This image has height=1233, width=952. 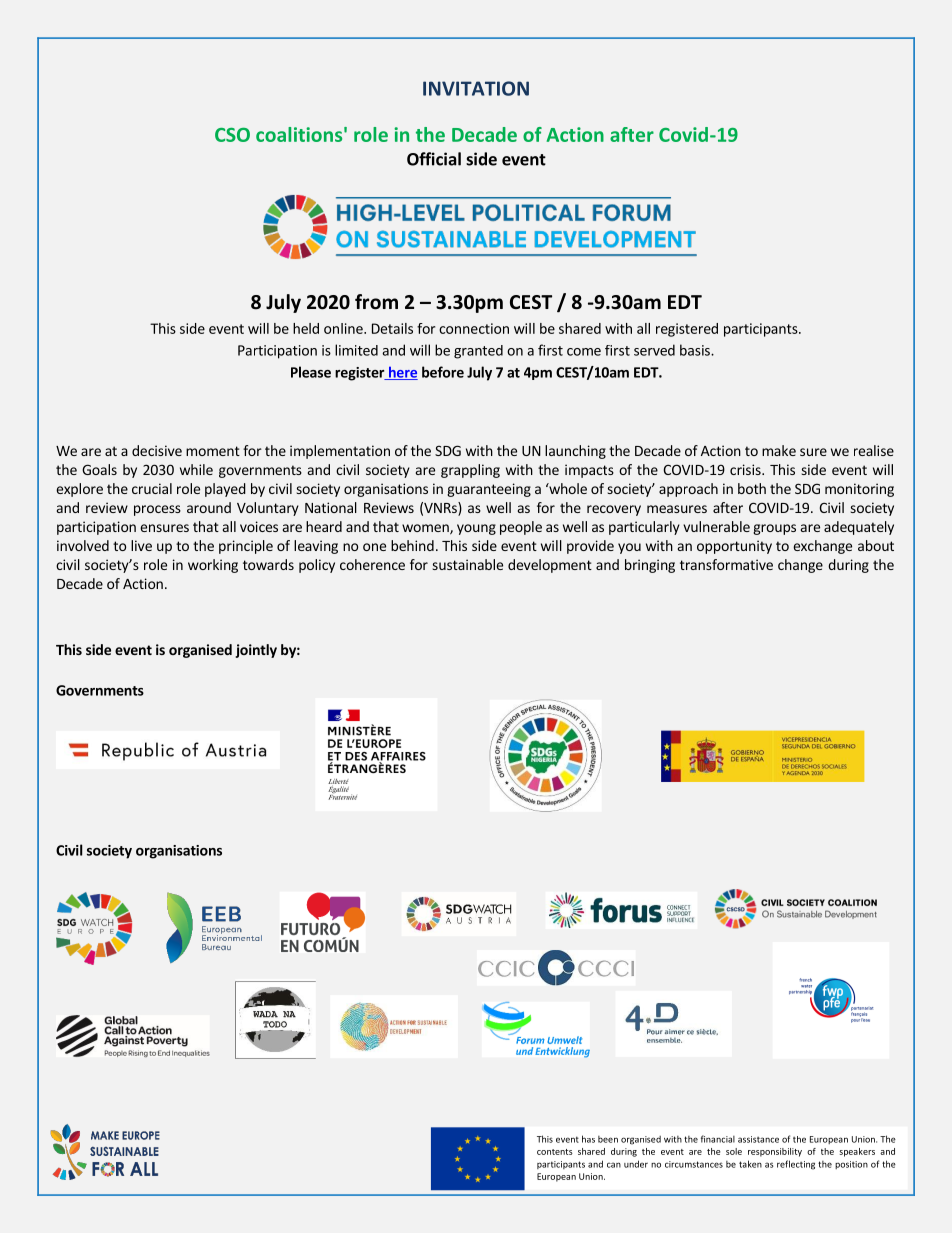 I want to click on jointly, so click(x=256, y=651).
